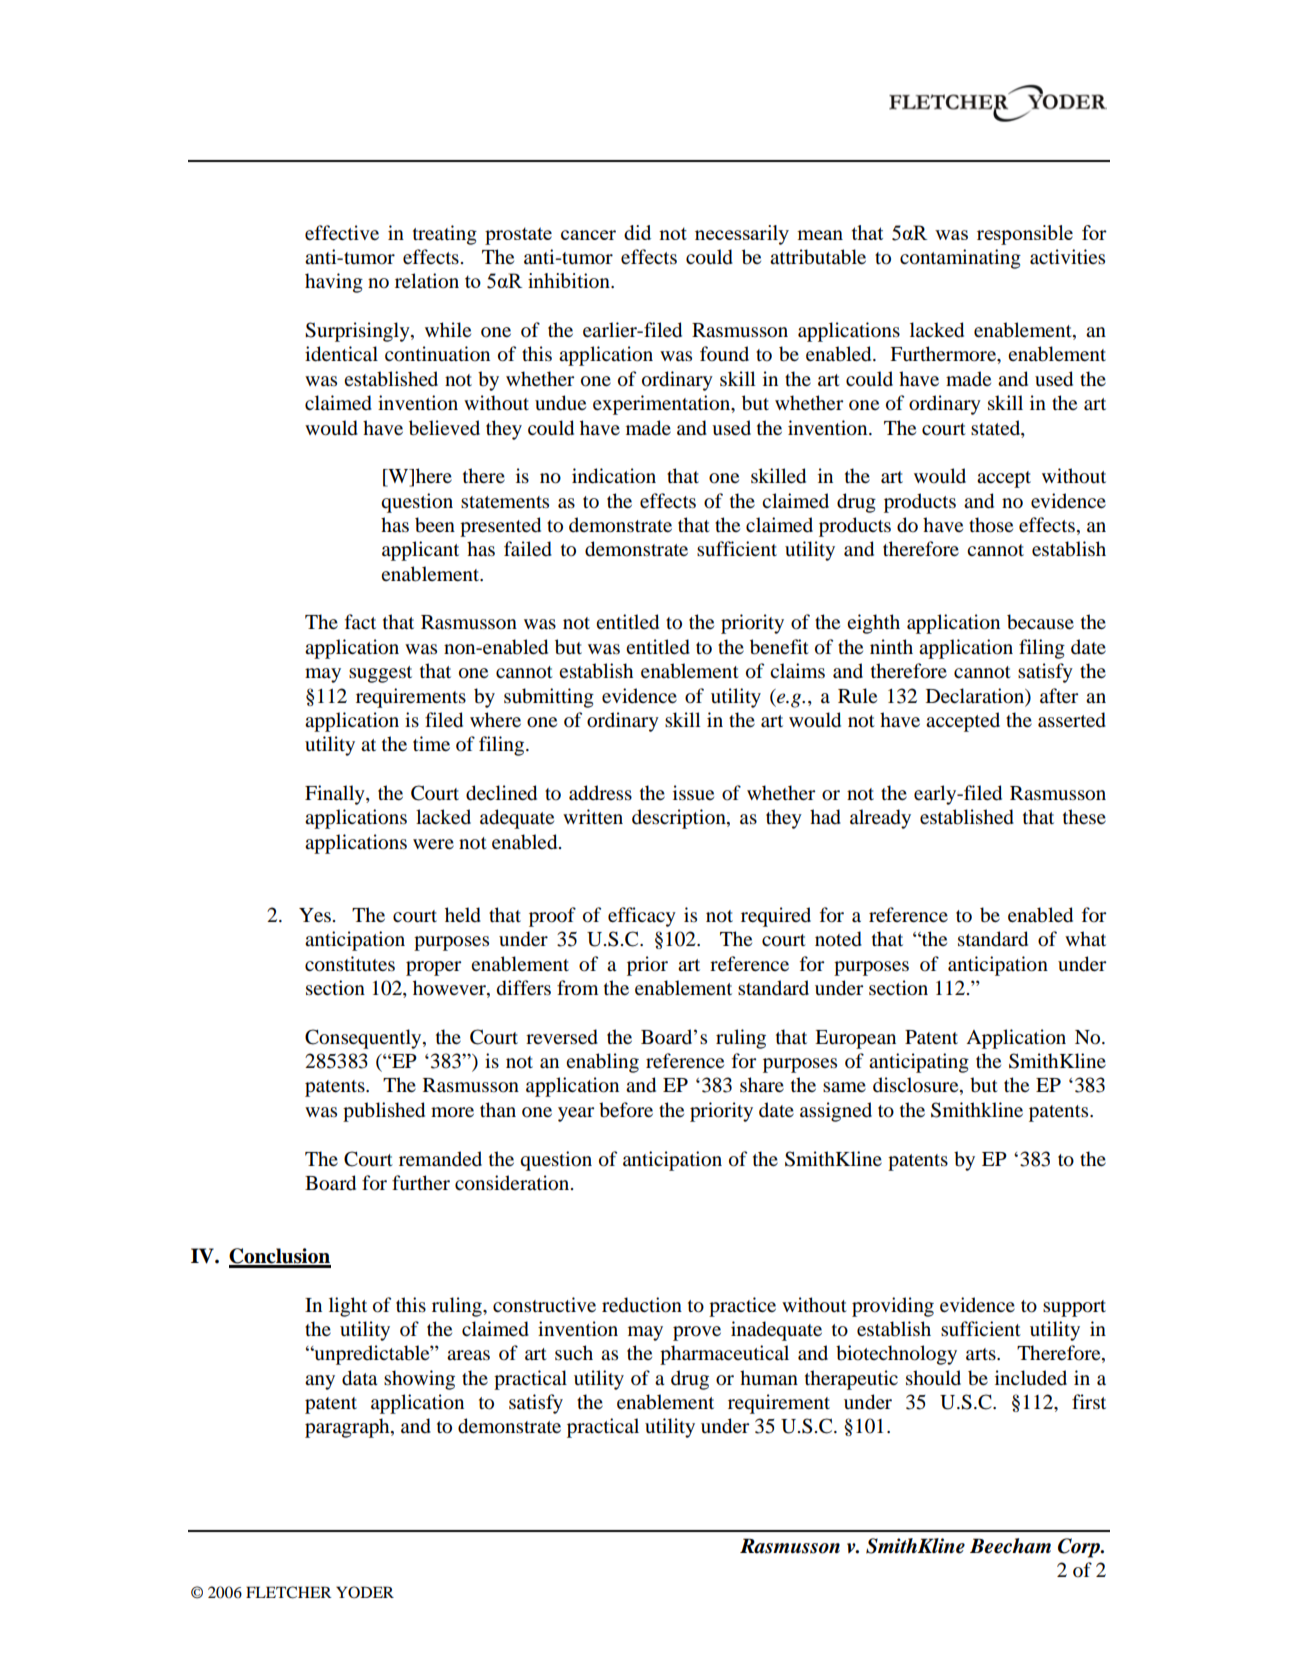  I want to click on benefit, so click(779, 647).
